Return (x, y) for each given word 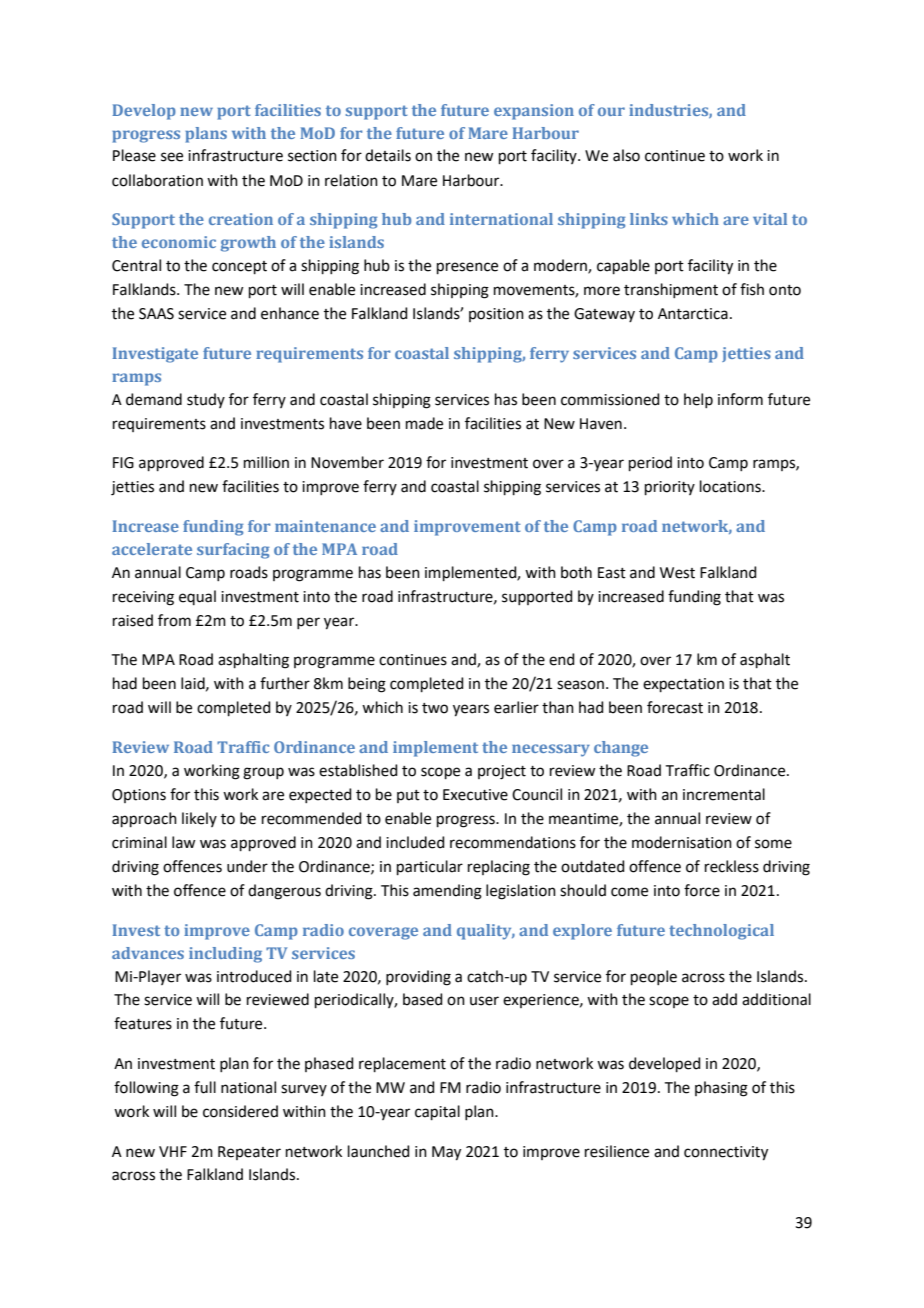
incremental (724, 794)
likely (199, 819)
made (424, 423)
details (388, 155)
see (172, 157)
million (266, 462)
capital (437, 1112)
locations (731, 486)
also (626, 155)
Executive (475, 795)
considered (240, 1111)
